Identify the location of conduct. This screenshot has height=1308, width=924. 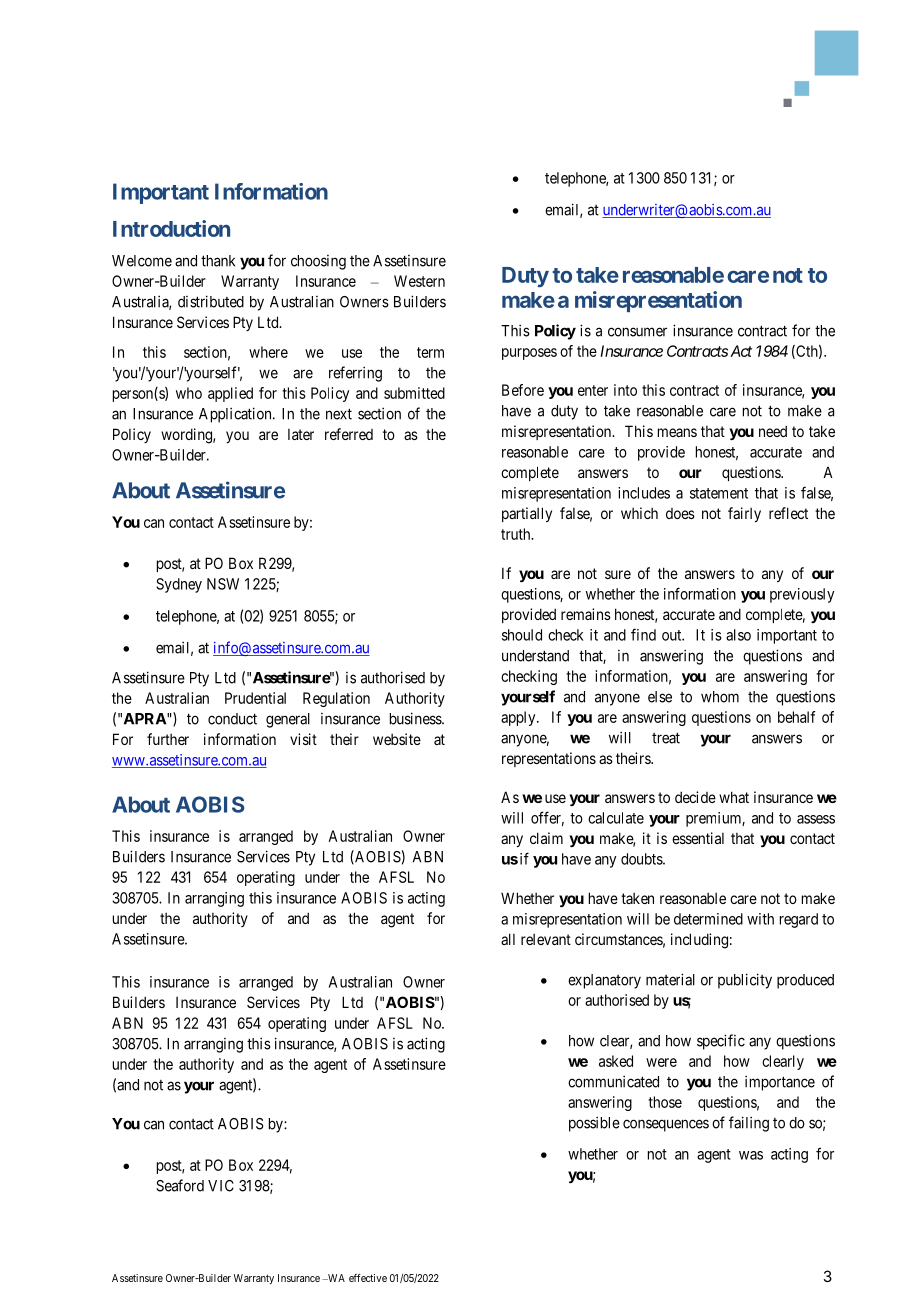
(232, 719).
